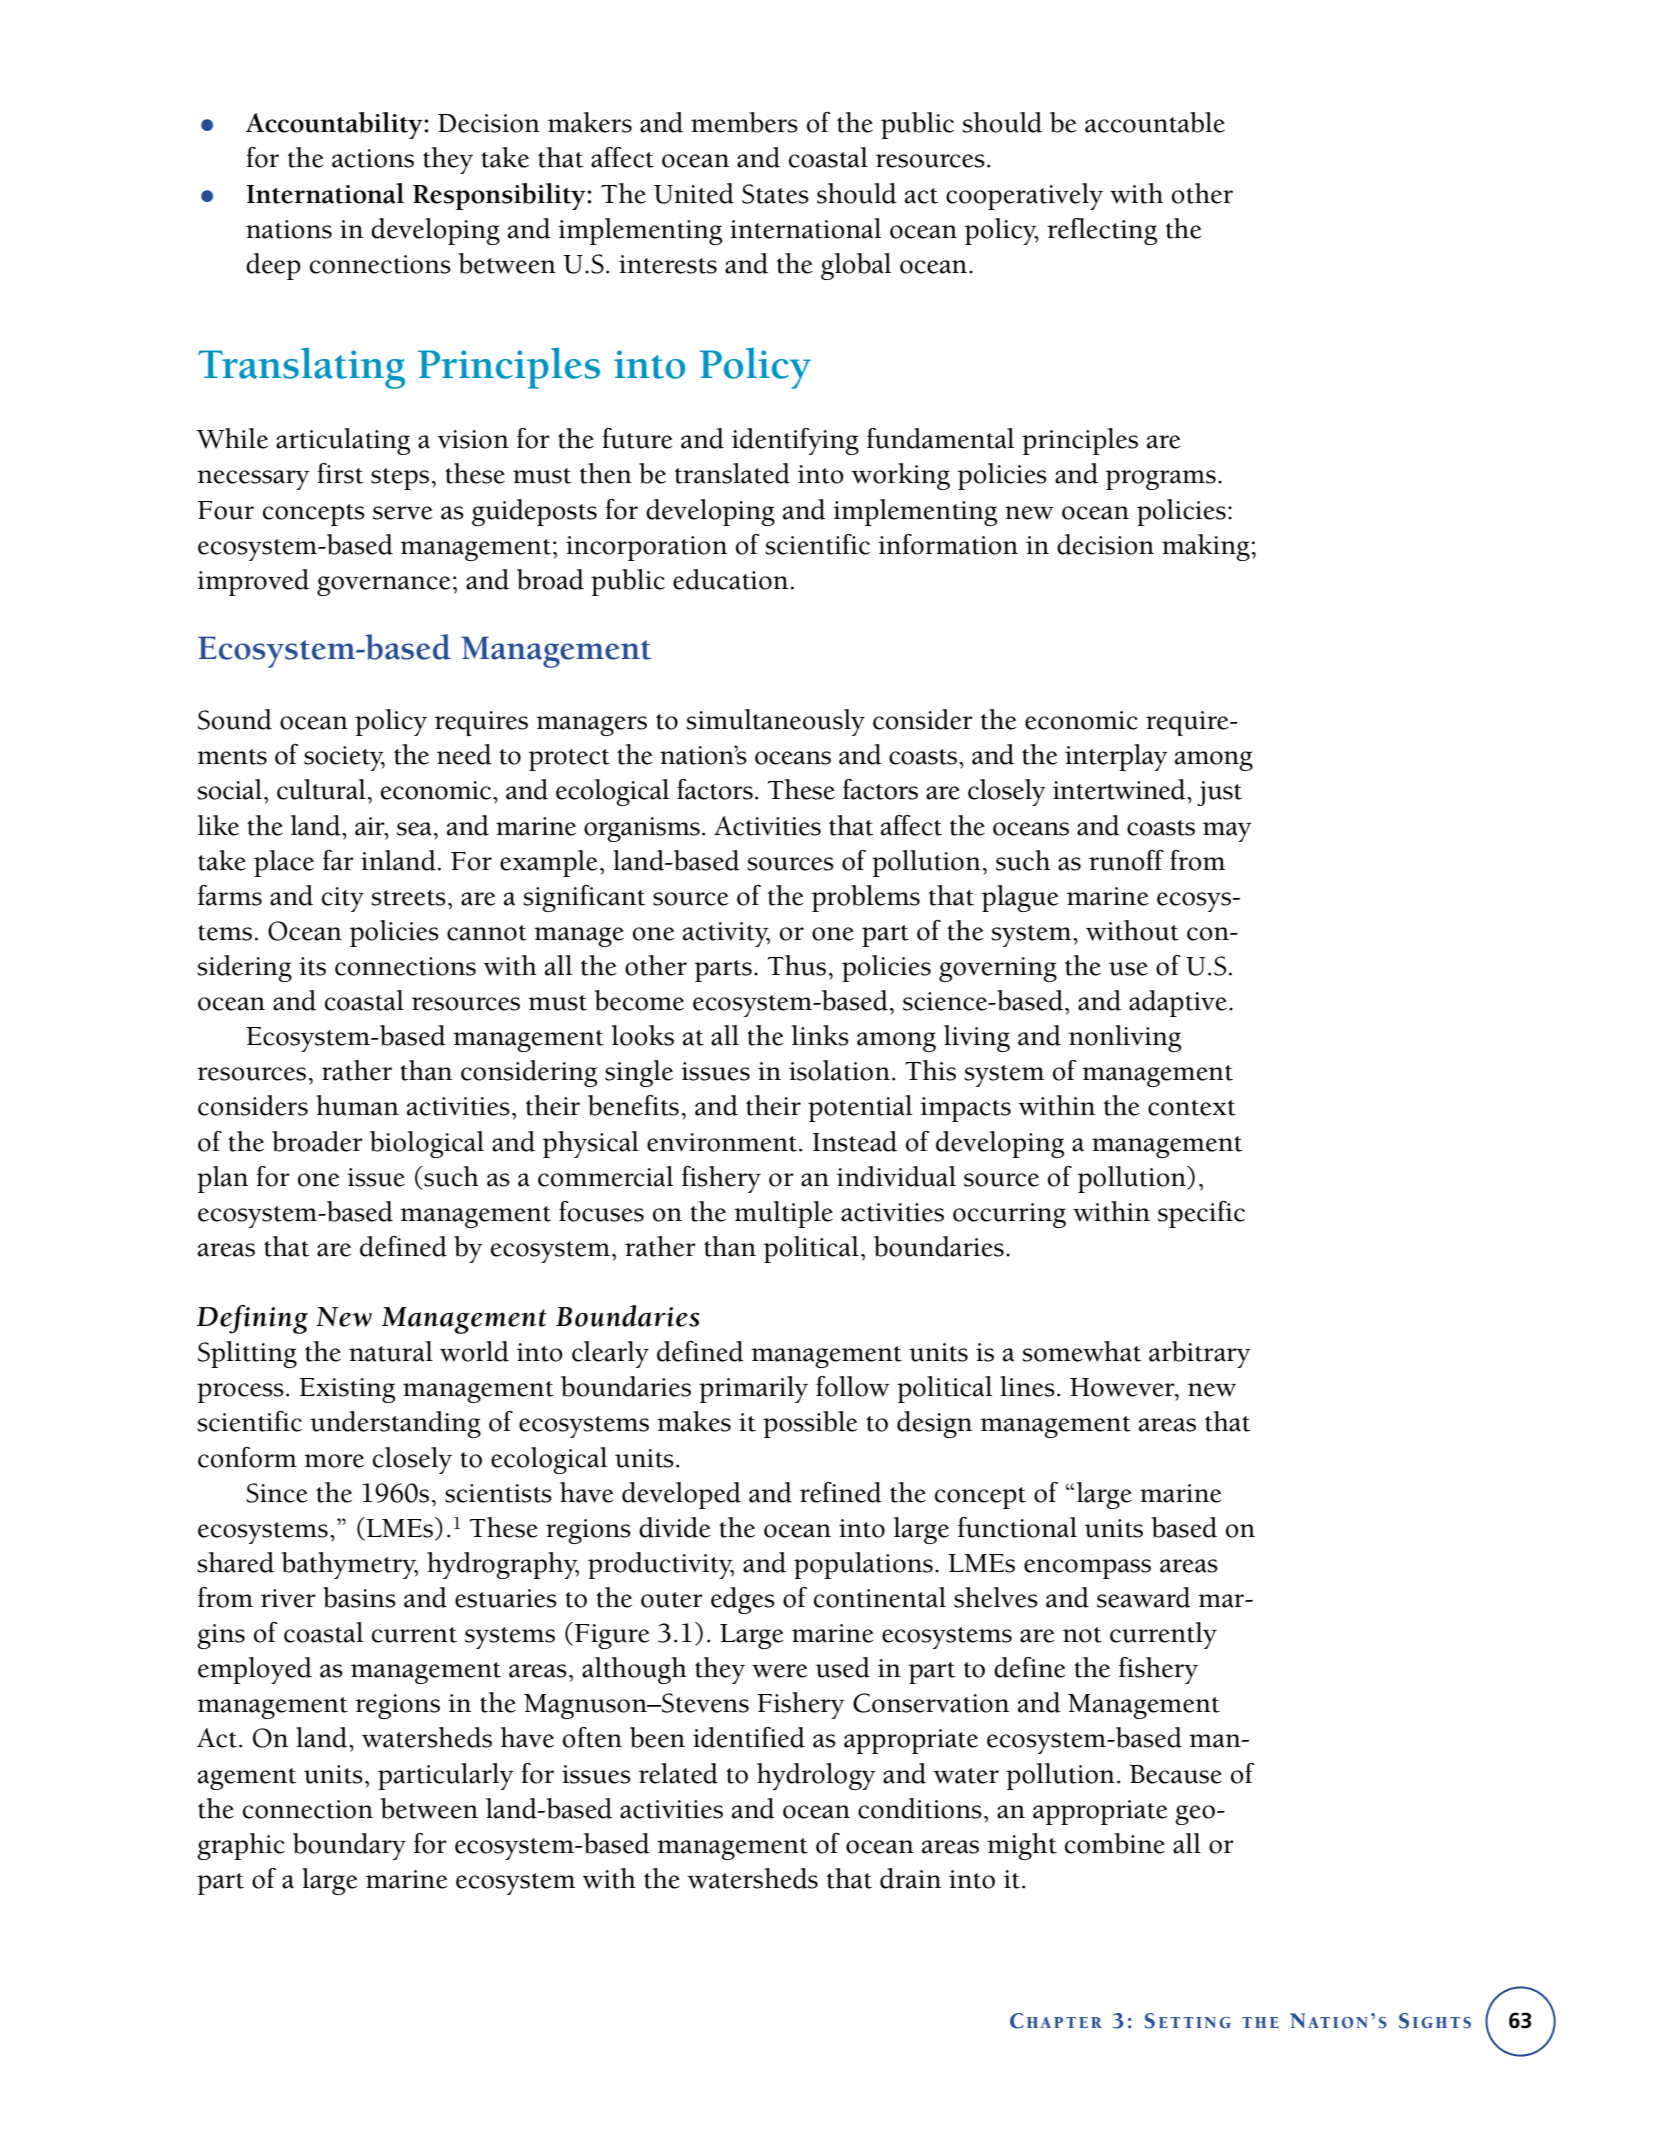  I want to click on Defining, so click(252, 1319).
